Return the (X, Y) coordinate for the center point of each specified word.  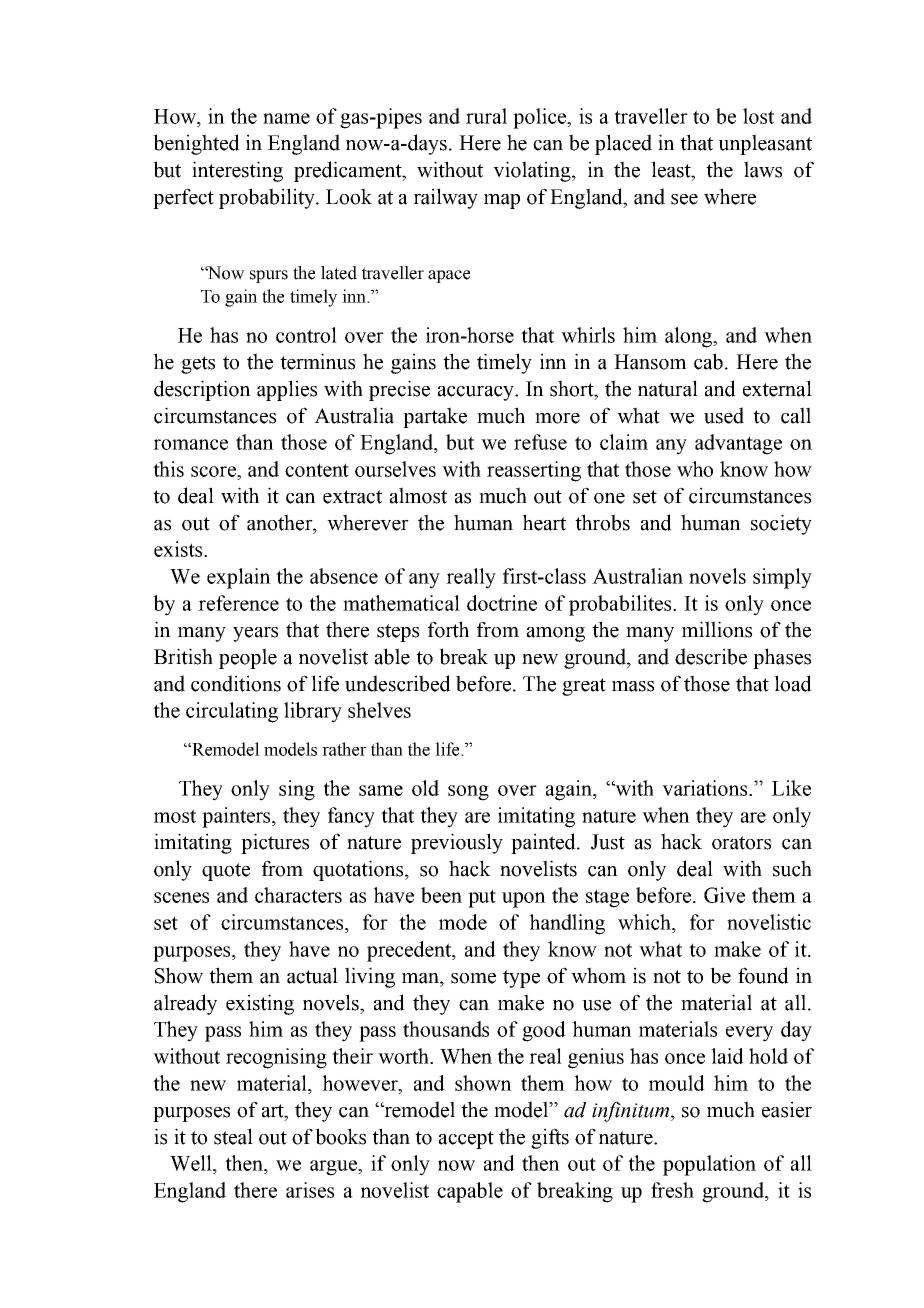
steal (233, 1136)
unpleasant (765, 144)
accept (466, 1140)
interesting (237, 171)
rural (486, 116)
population (709, 1165)
